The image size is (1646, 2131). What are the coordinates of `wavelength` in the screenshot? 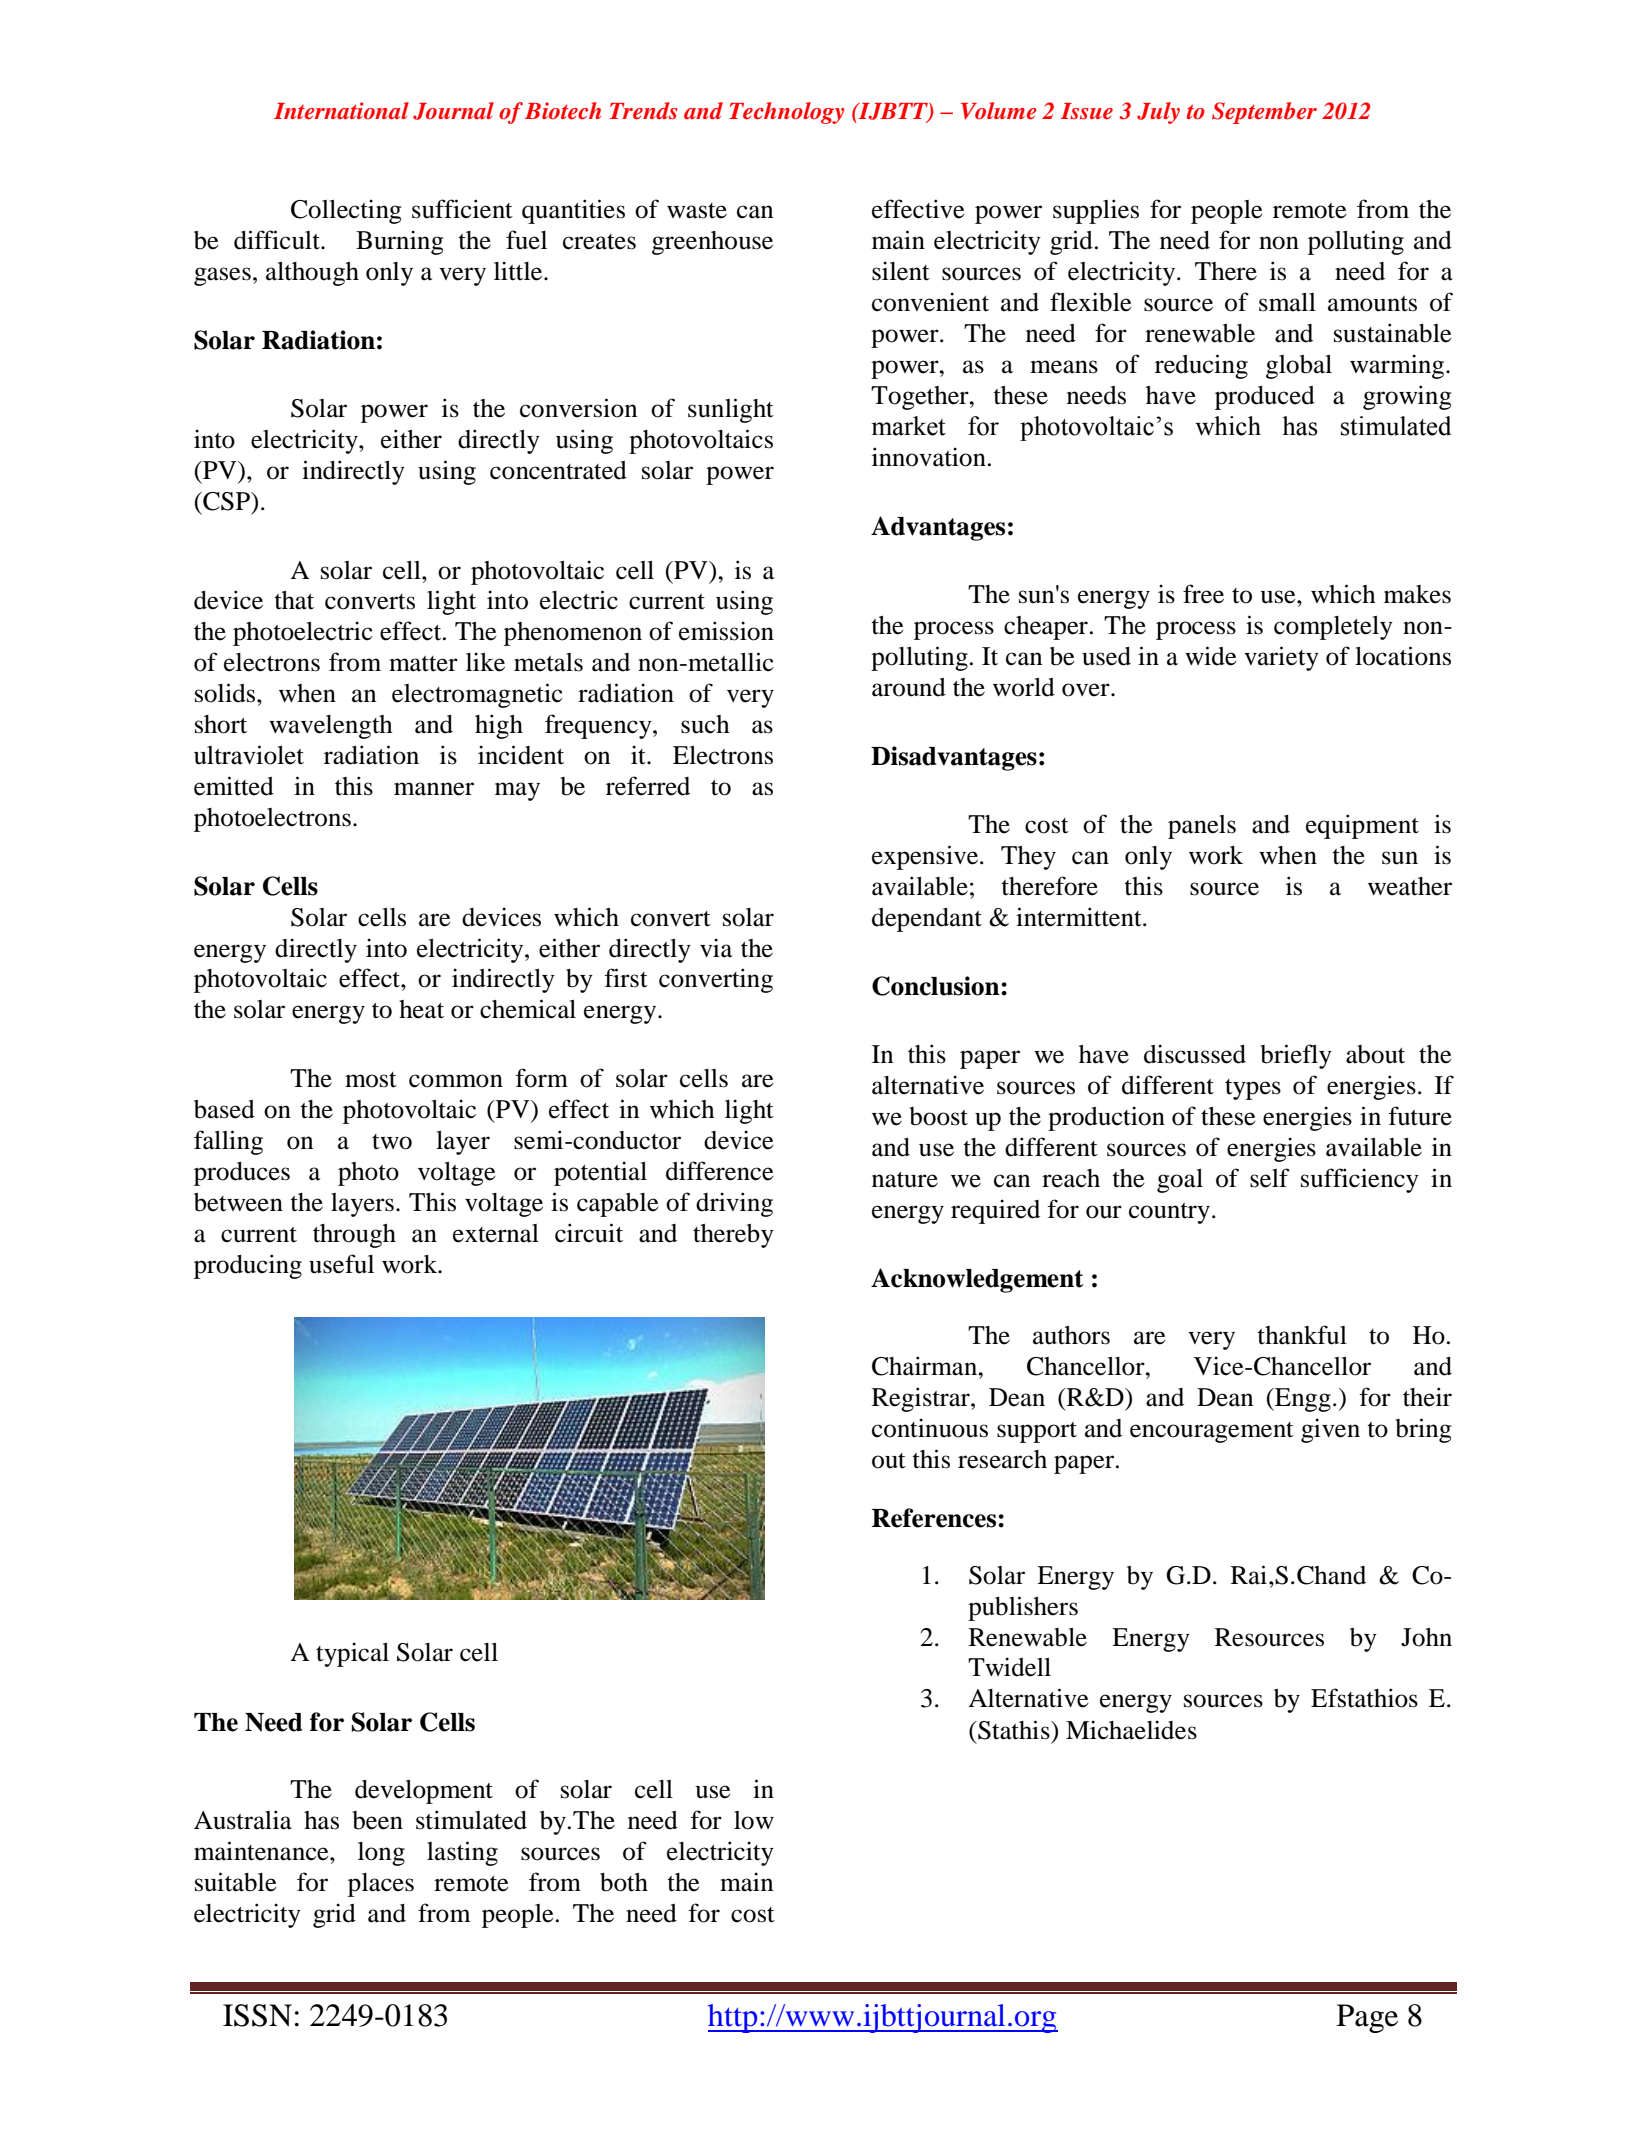 It's located at (331, 727).
